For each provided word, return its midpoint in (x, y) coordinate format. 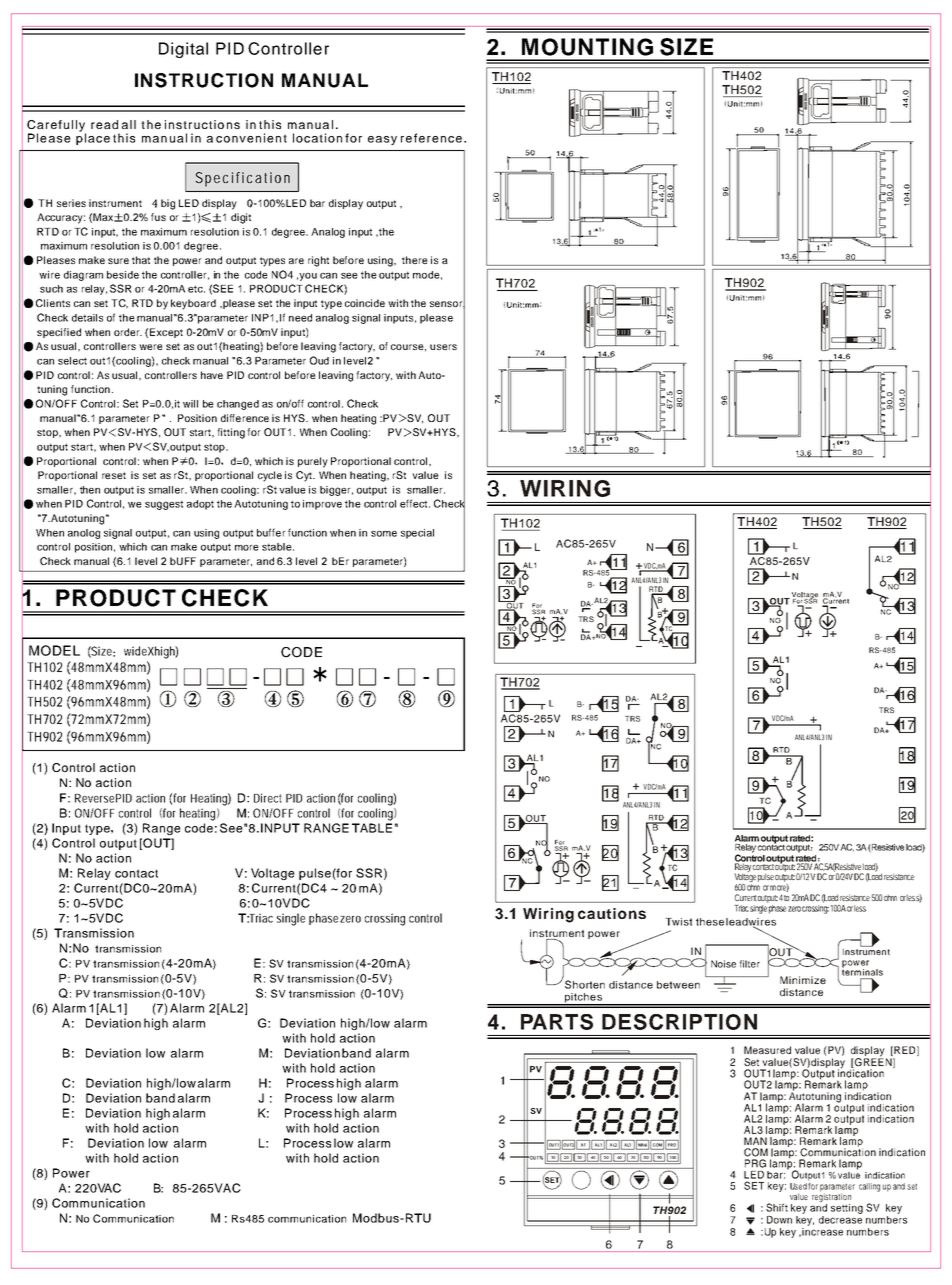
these (710, 922)
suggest (164, 505)
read (104, 124)
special (417, 534)
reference (431, 138)
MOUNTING (587, 47)
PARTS (557, 1022)
